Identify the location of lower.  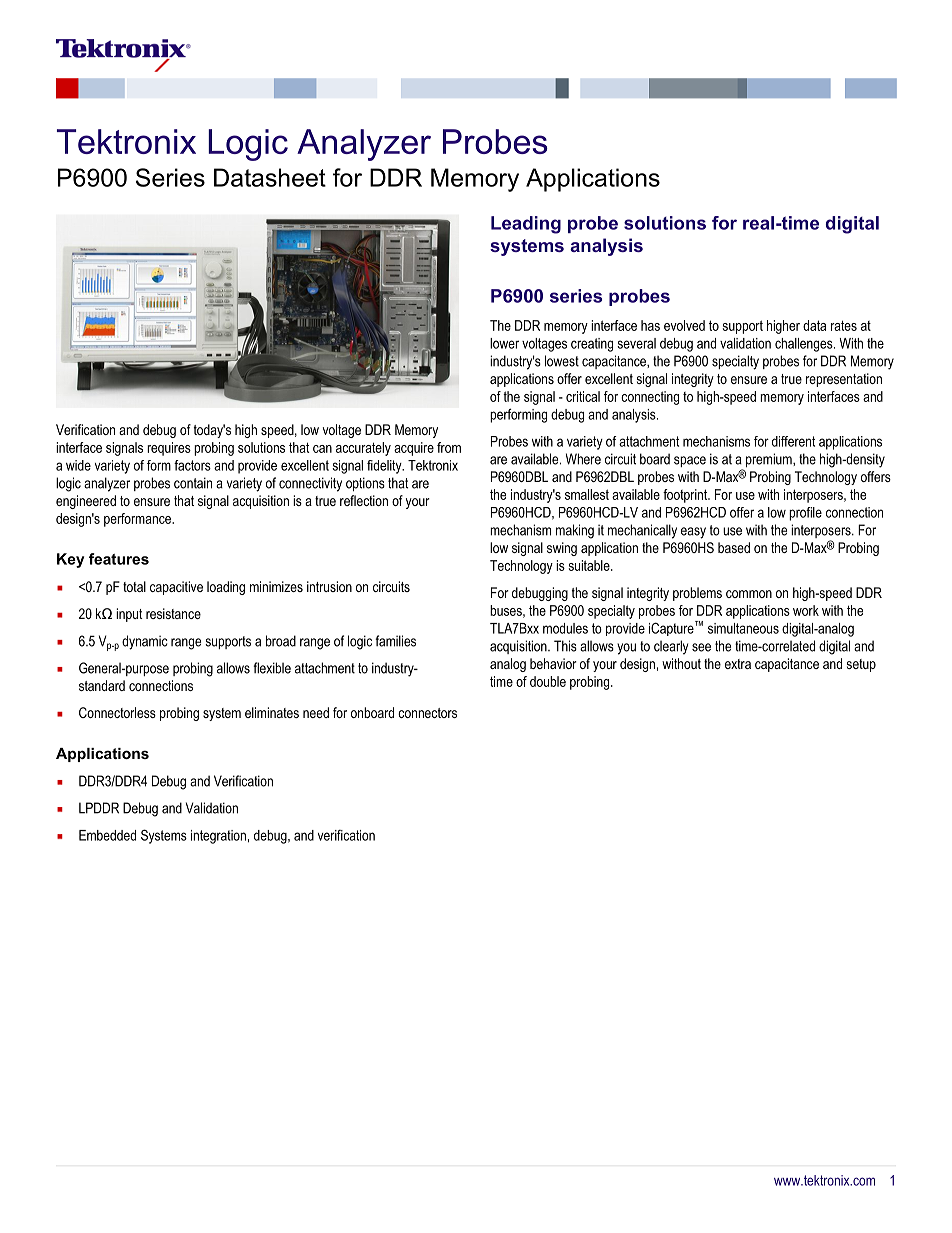
(504, 343).
